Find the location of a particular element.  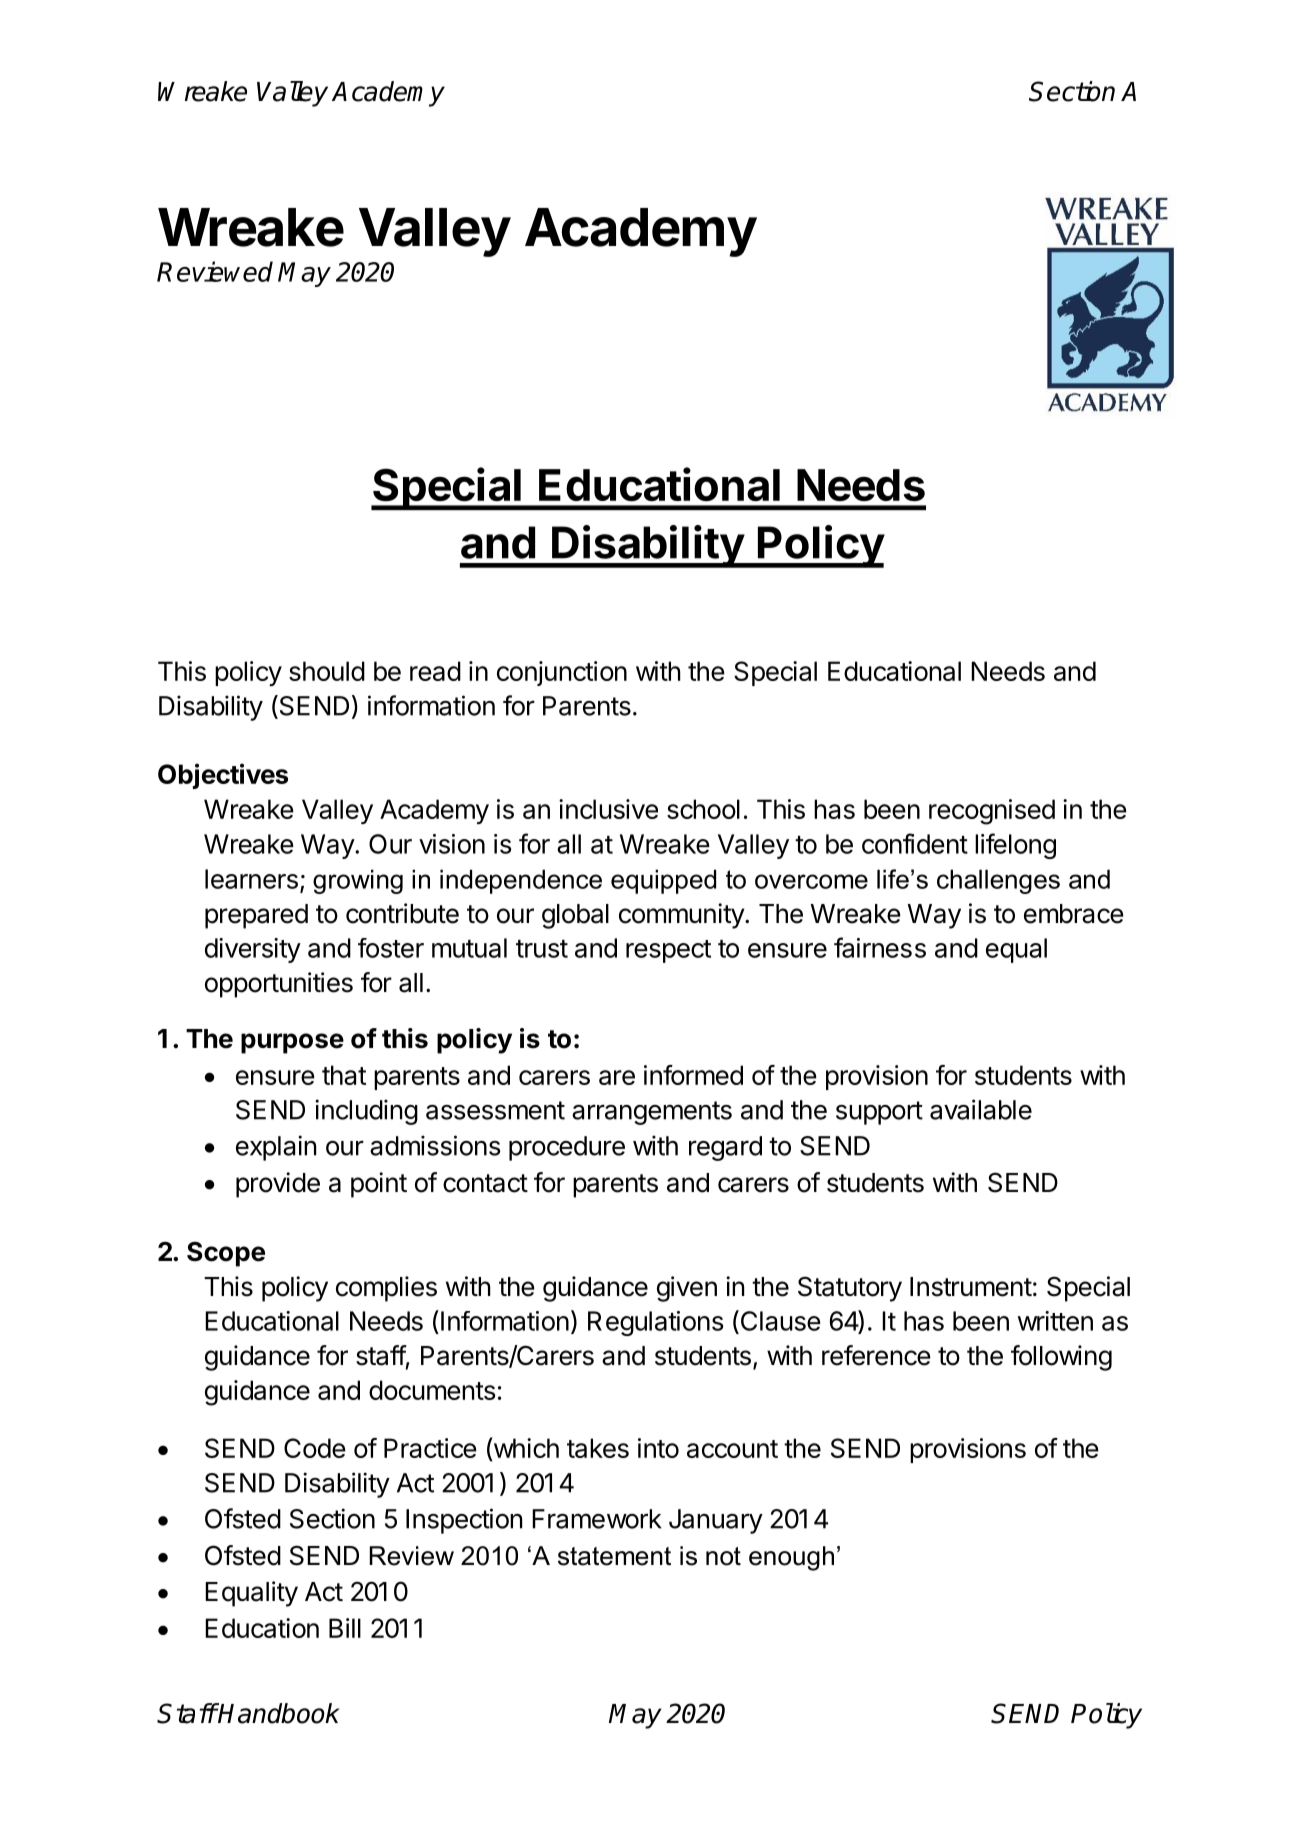

that is located at coordinates (344, 1075).
